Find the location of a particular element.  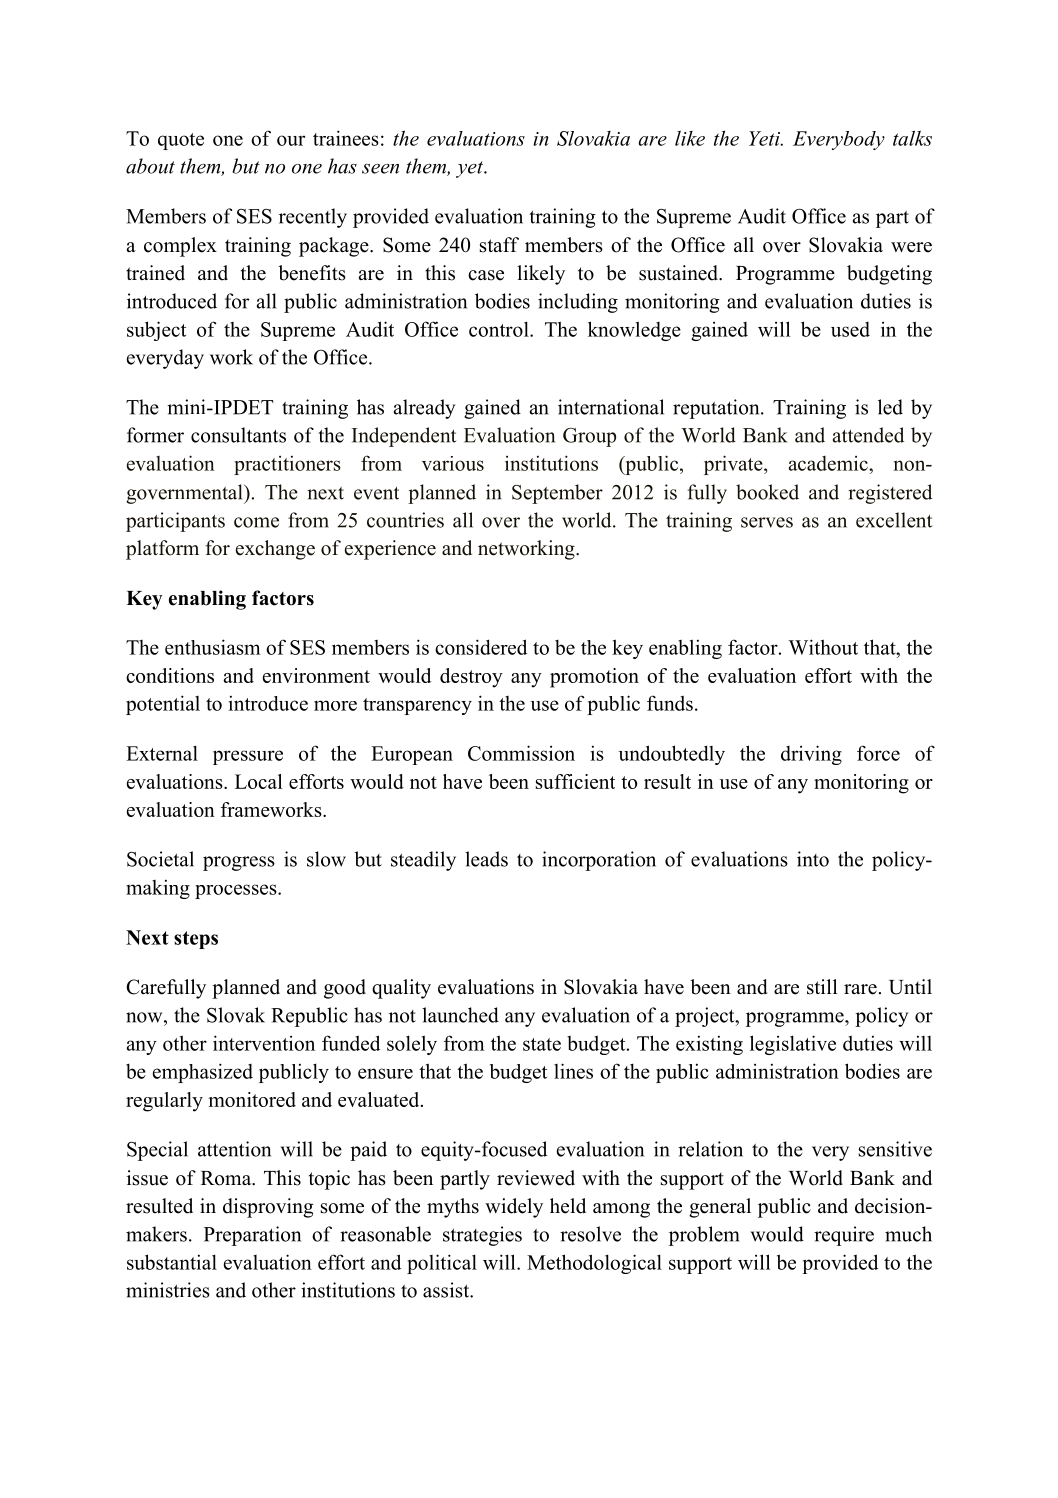

substantial is located at coordinates (172, 1262).
